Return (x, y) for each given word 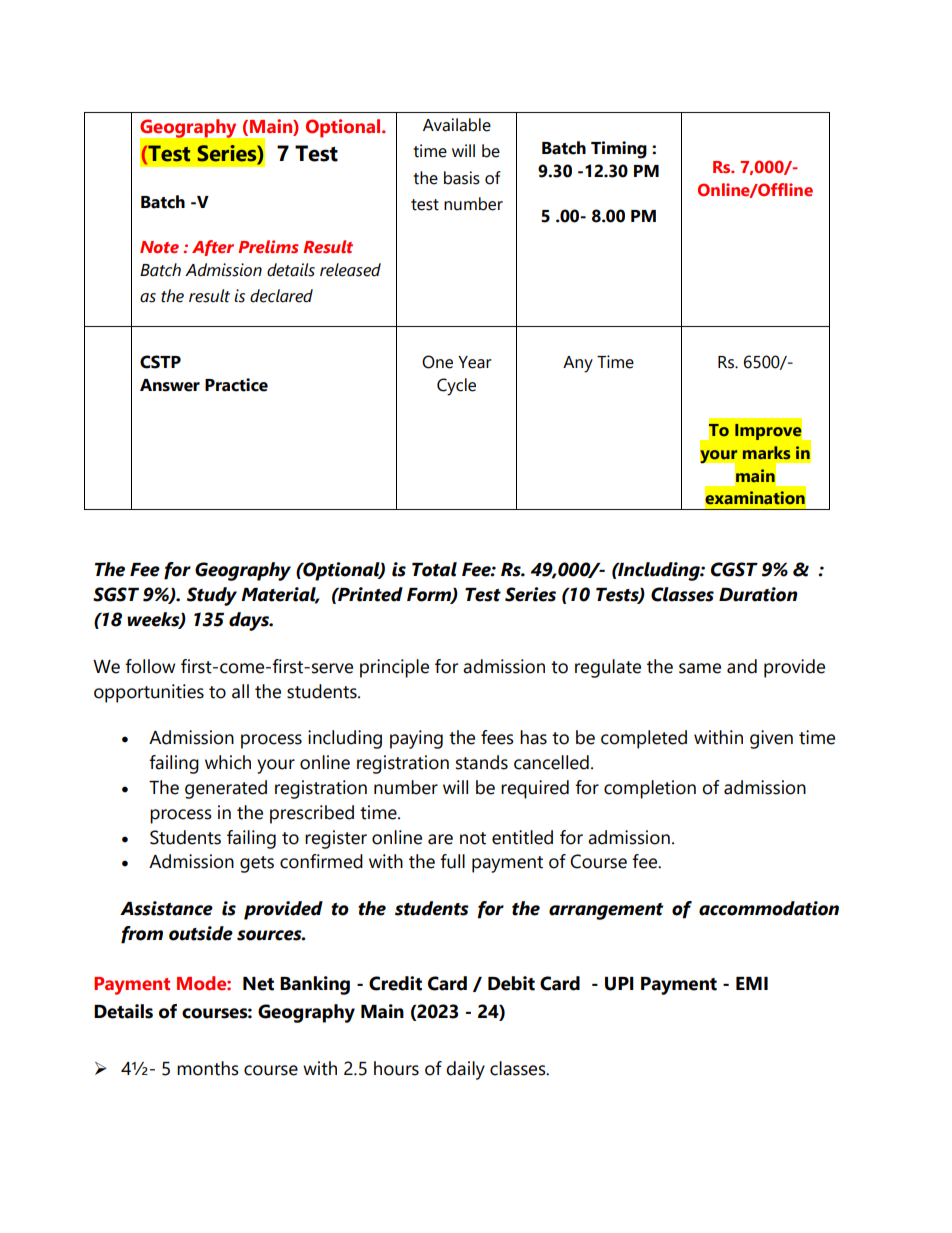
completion (650, 789)
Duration (758, 594)
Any (578, 364)
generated (226, 789)
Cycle (456, 387)
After (213, 248)
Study (212, 596)
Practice (236, 385)
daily (465, 1070)
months (208, 1068)
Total (434, 569)
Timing (619, 150)
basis (462, 178)
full (452, 861)
